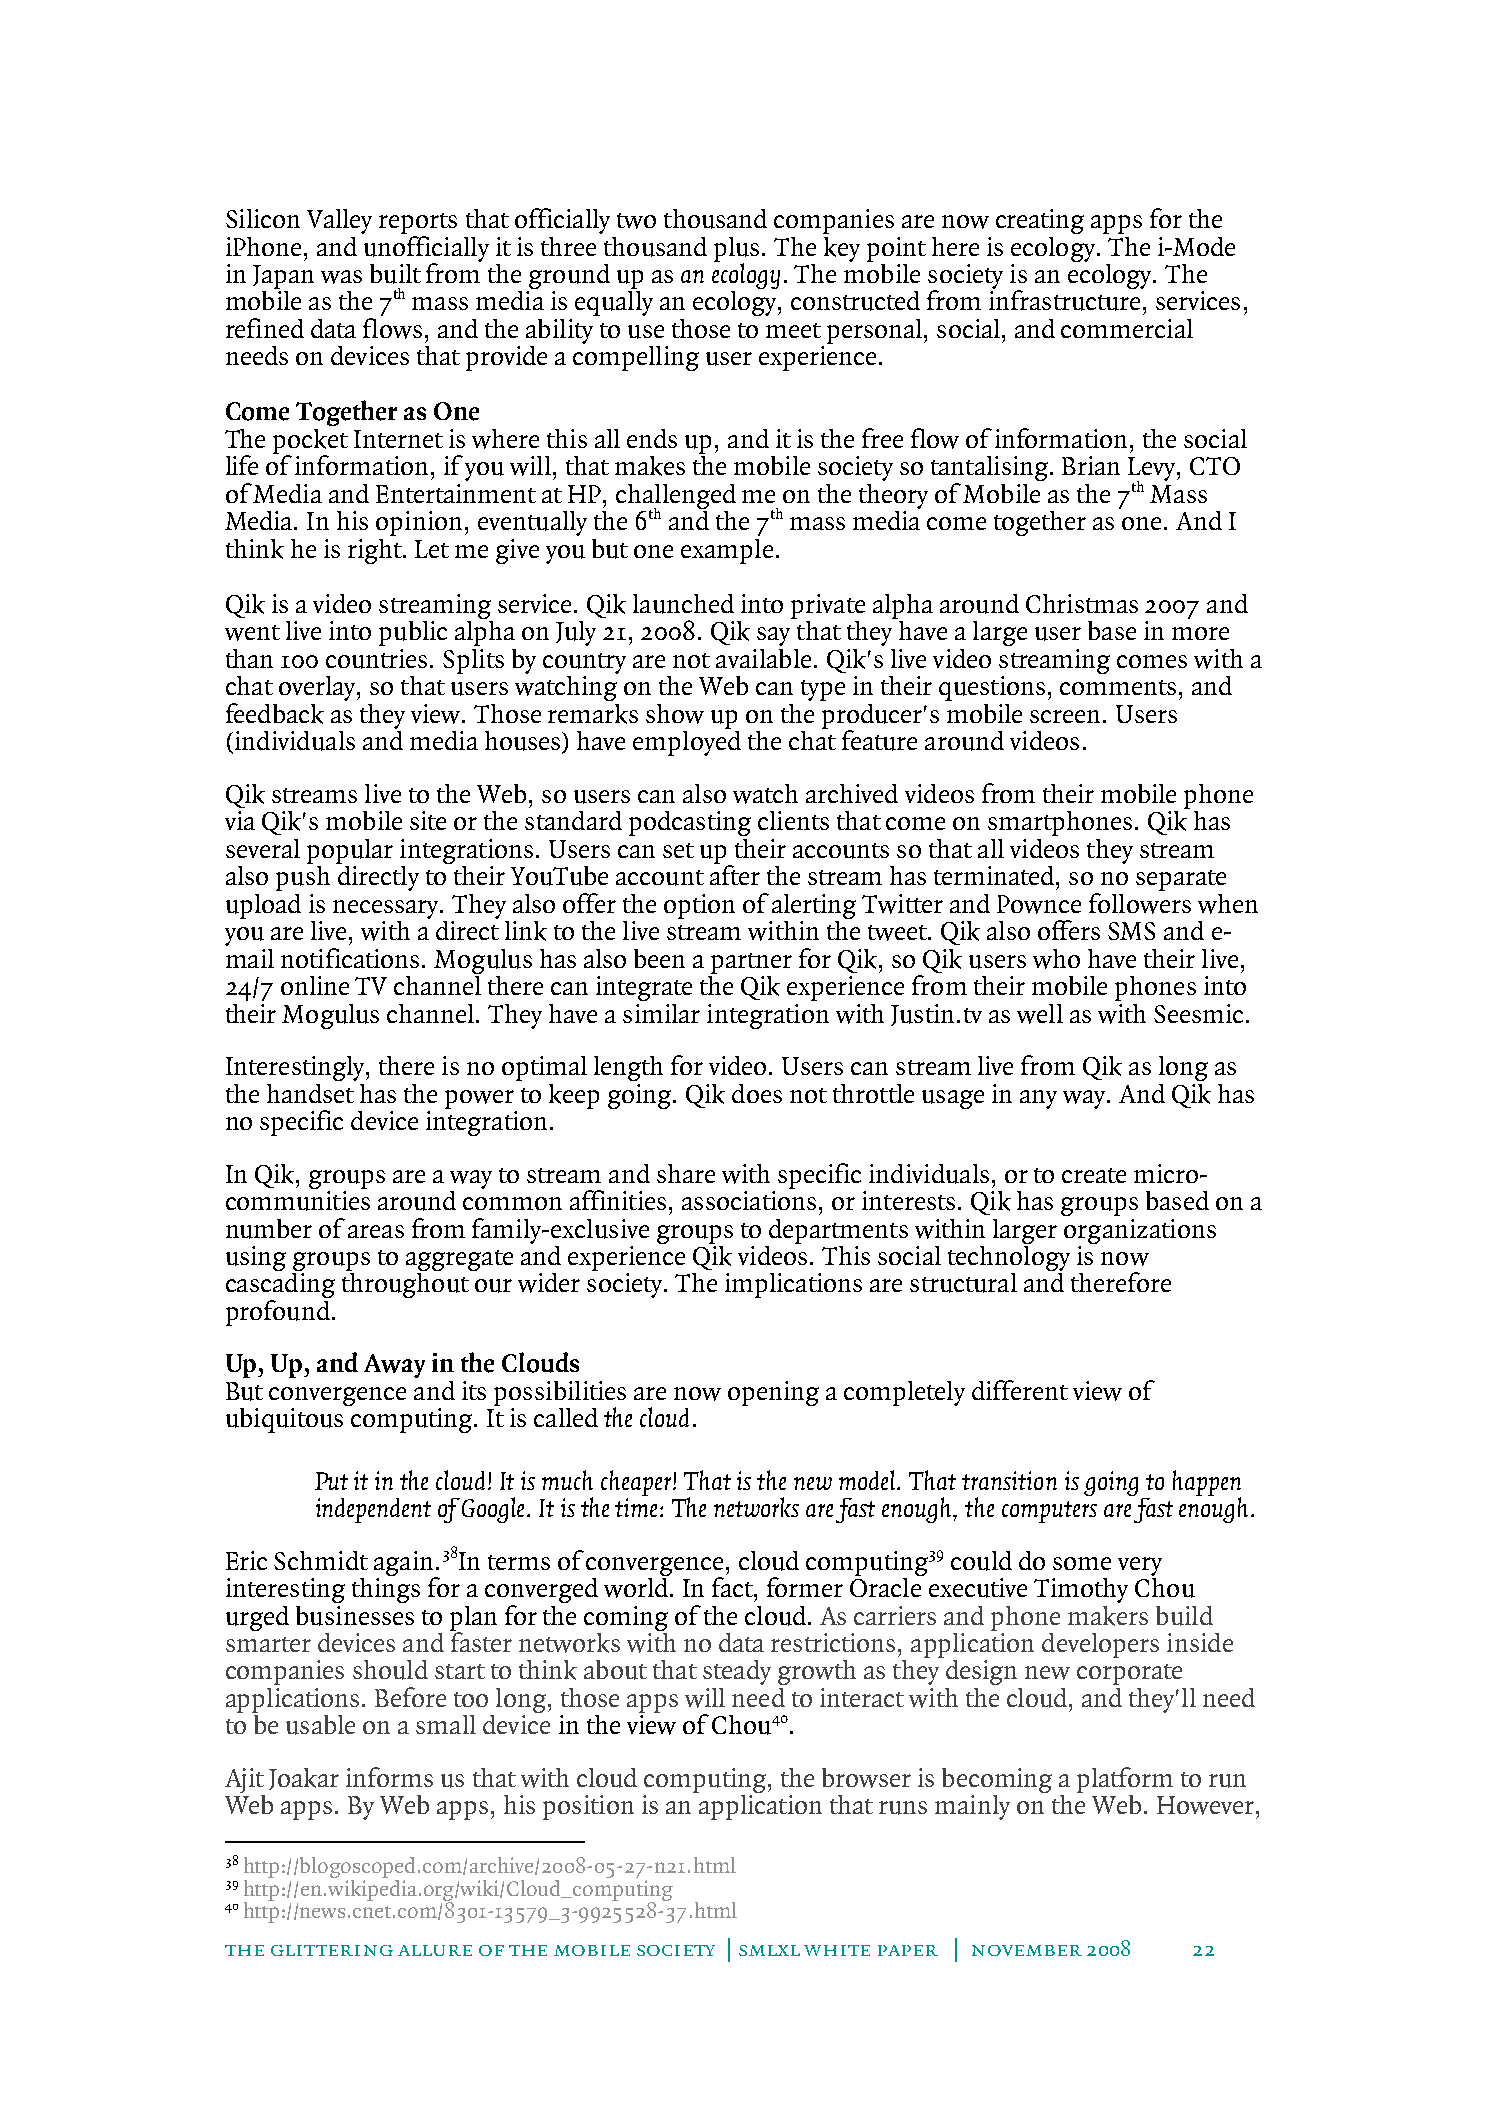  Describe the element at coordinates (738, 250) in the image. I see `plus` at that location.
